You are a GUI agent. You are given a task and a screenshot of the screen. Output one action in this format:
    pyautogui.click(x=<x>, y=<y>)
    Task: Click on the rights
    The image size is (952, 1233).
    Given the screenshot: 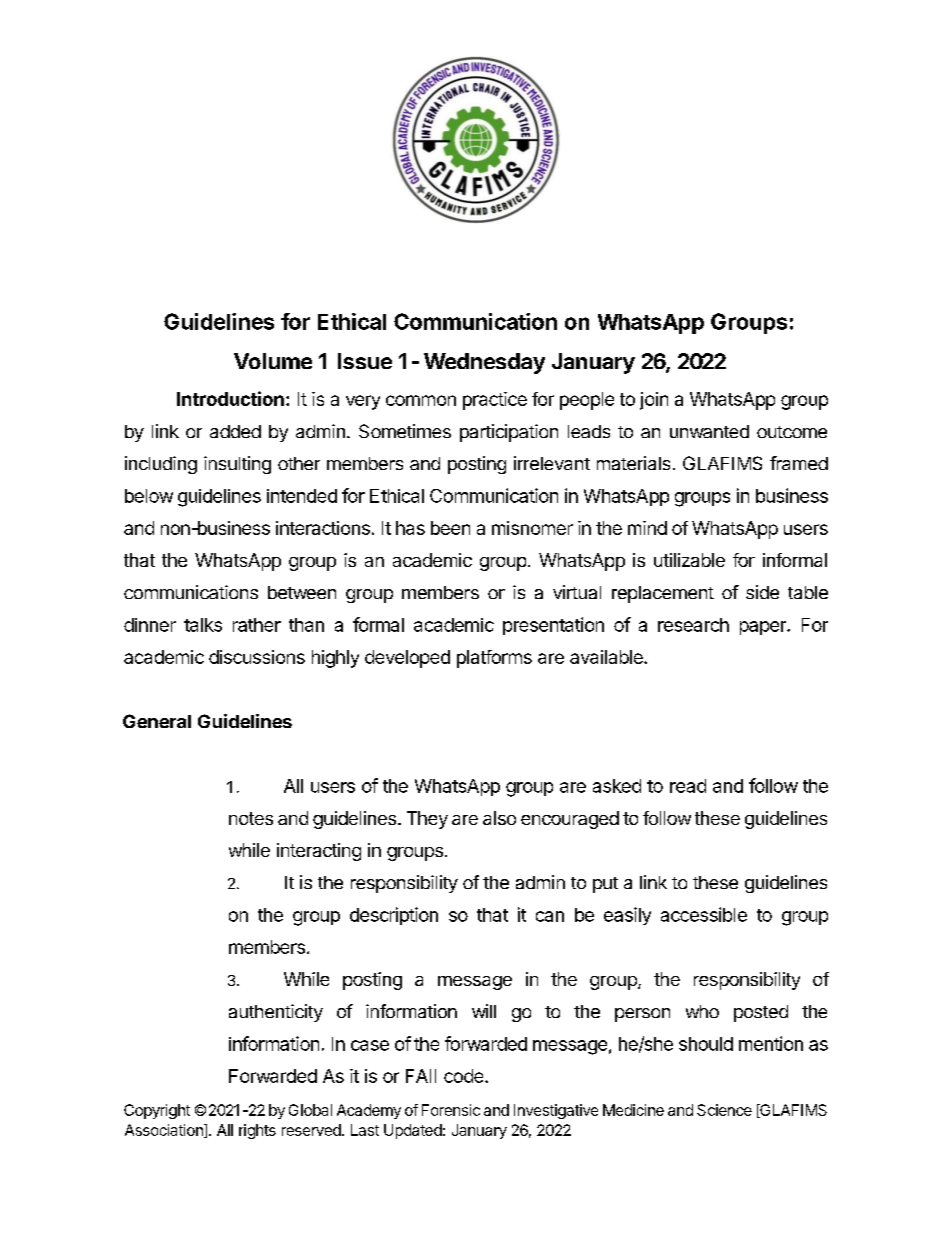 What is the action you would take?
    pyautogui.click(x=257, y=1131)
